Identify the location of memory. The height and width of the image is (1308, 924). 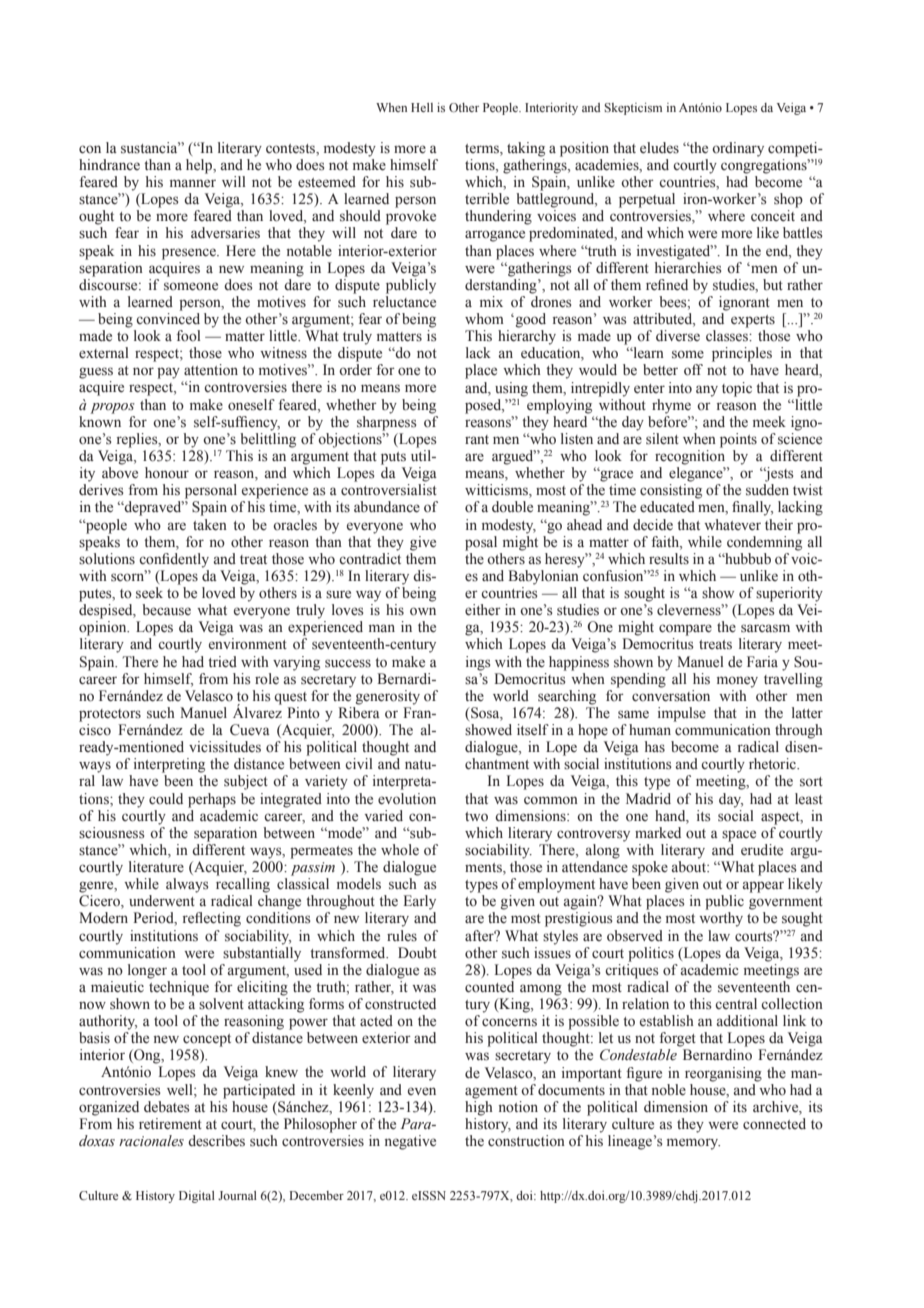
(693, 1144).
